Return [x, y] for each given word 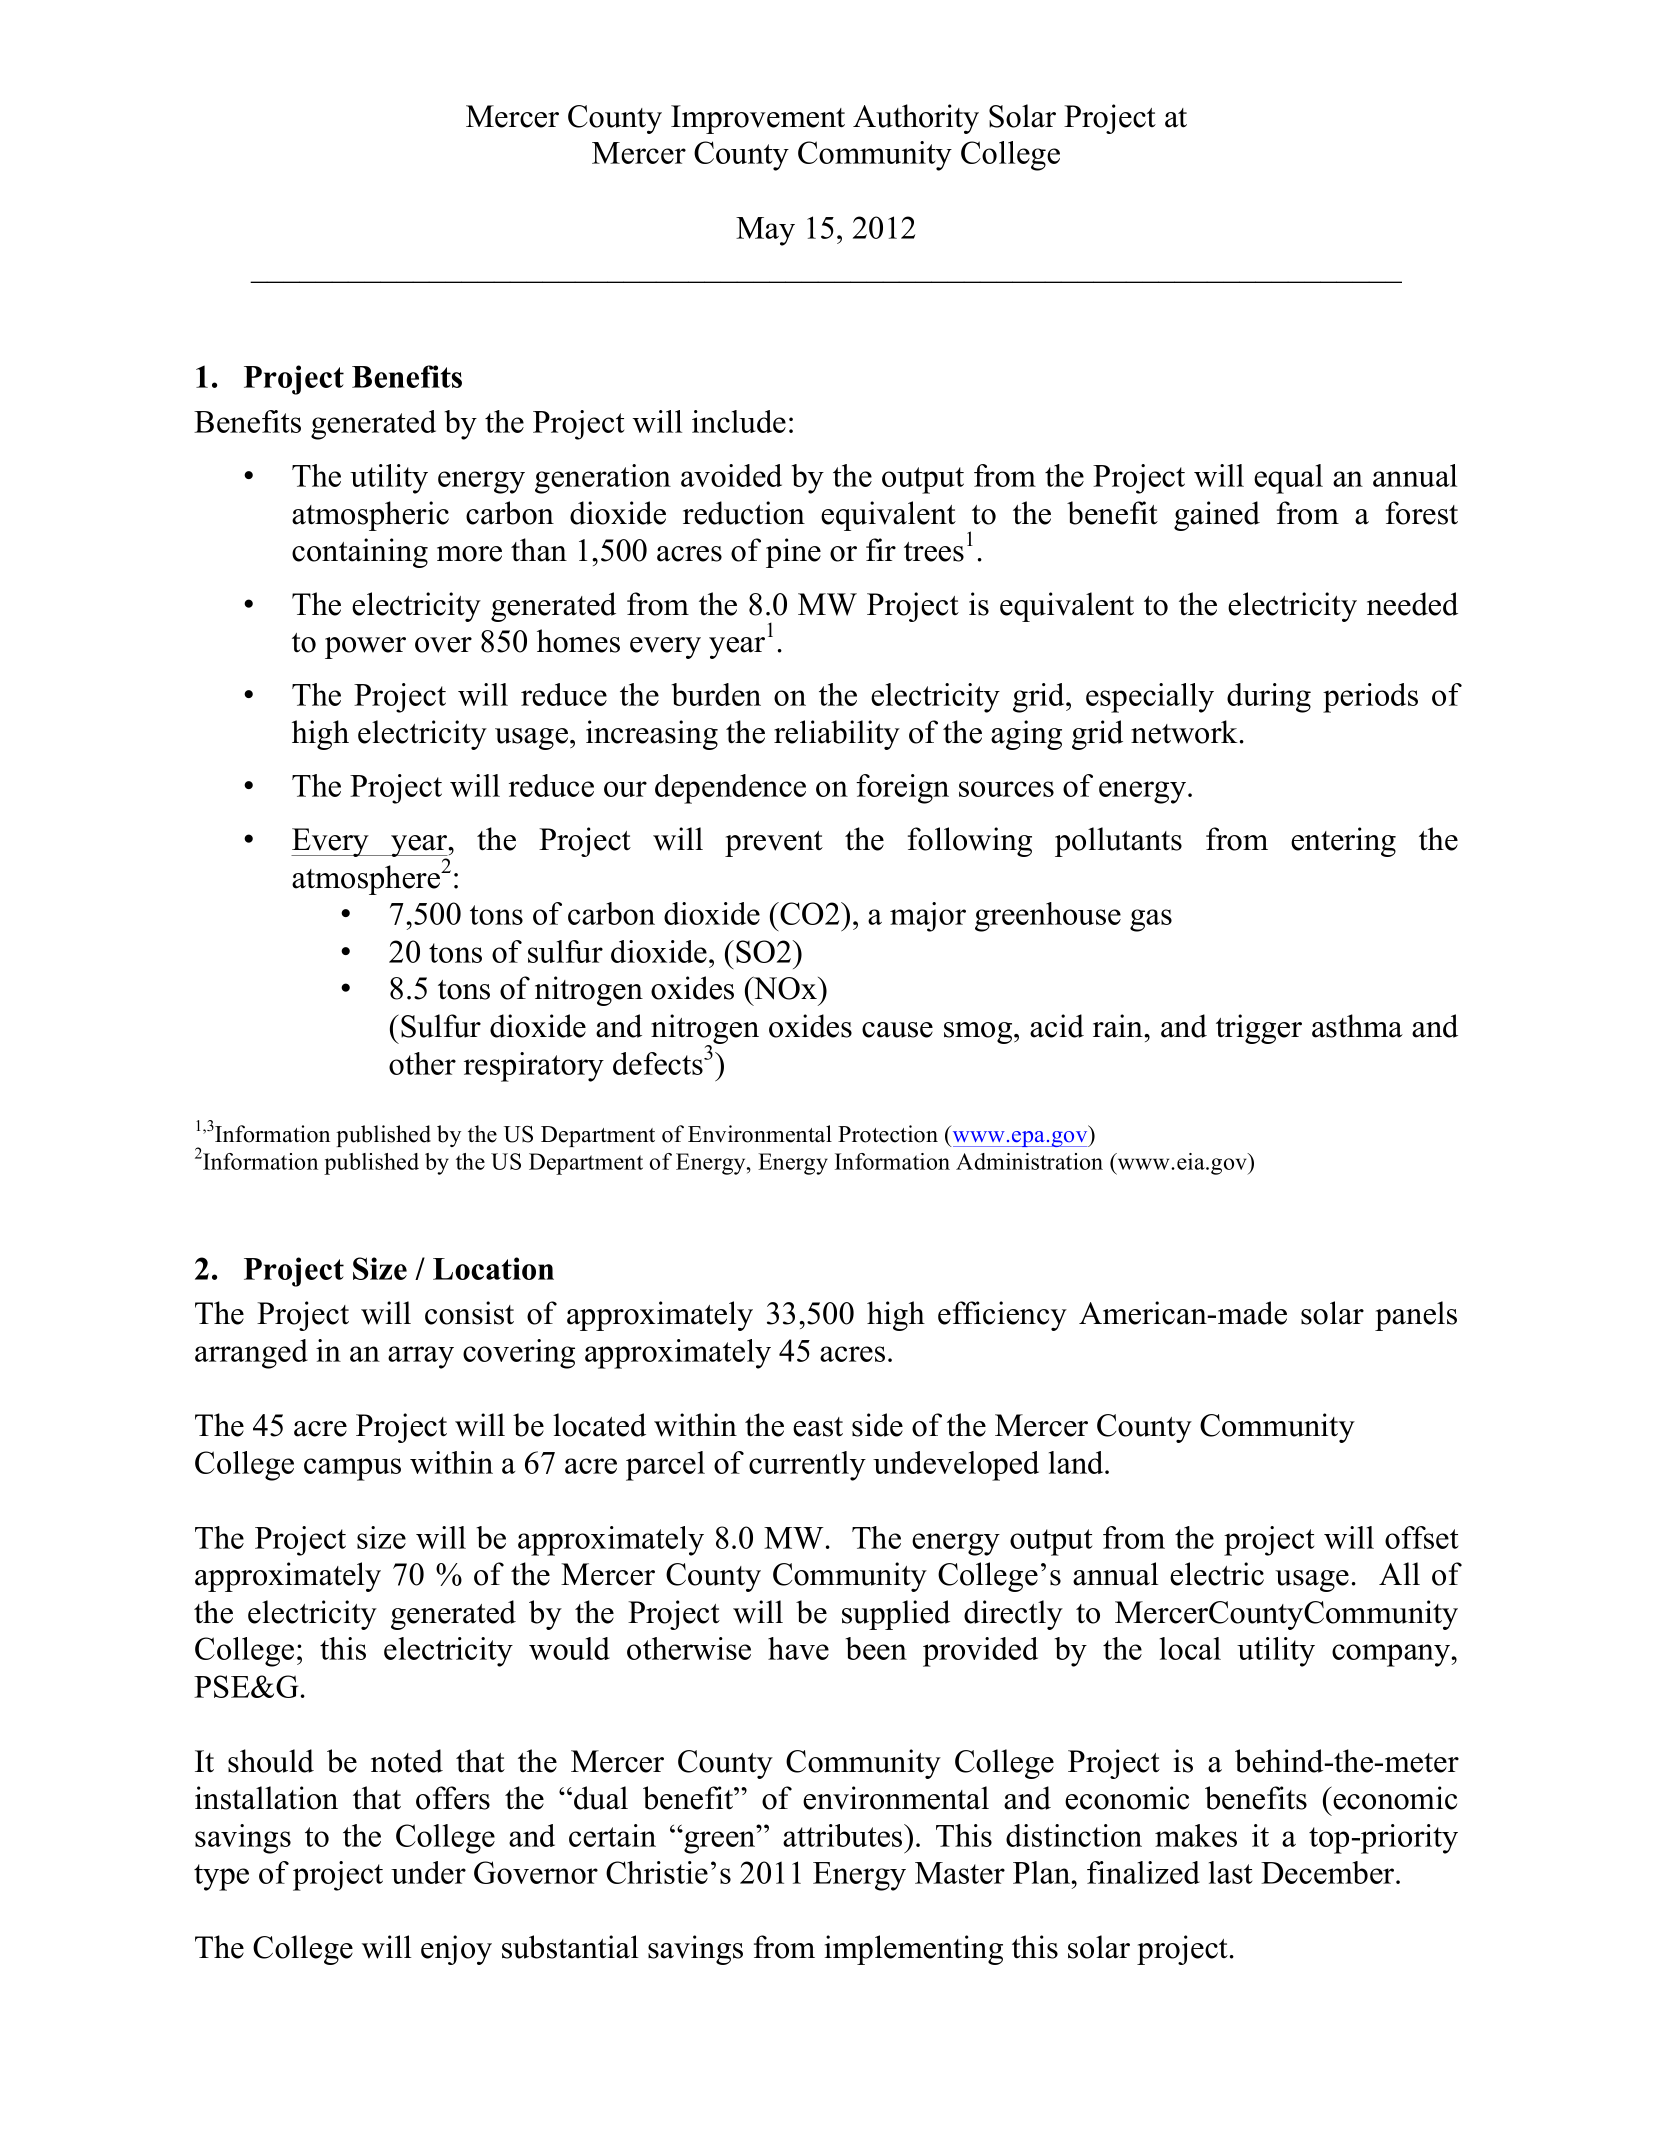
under [428, 1872]
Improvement [758, 119]
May [765, 231]
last [1230, 1872]
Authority [916, 119]
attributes [844, 1835]
